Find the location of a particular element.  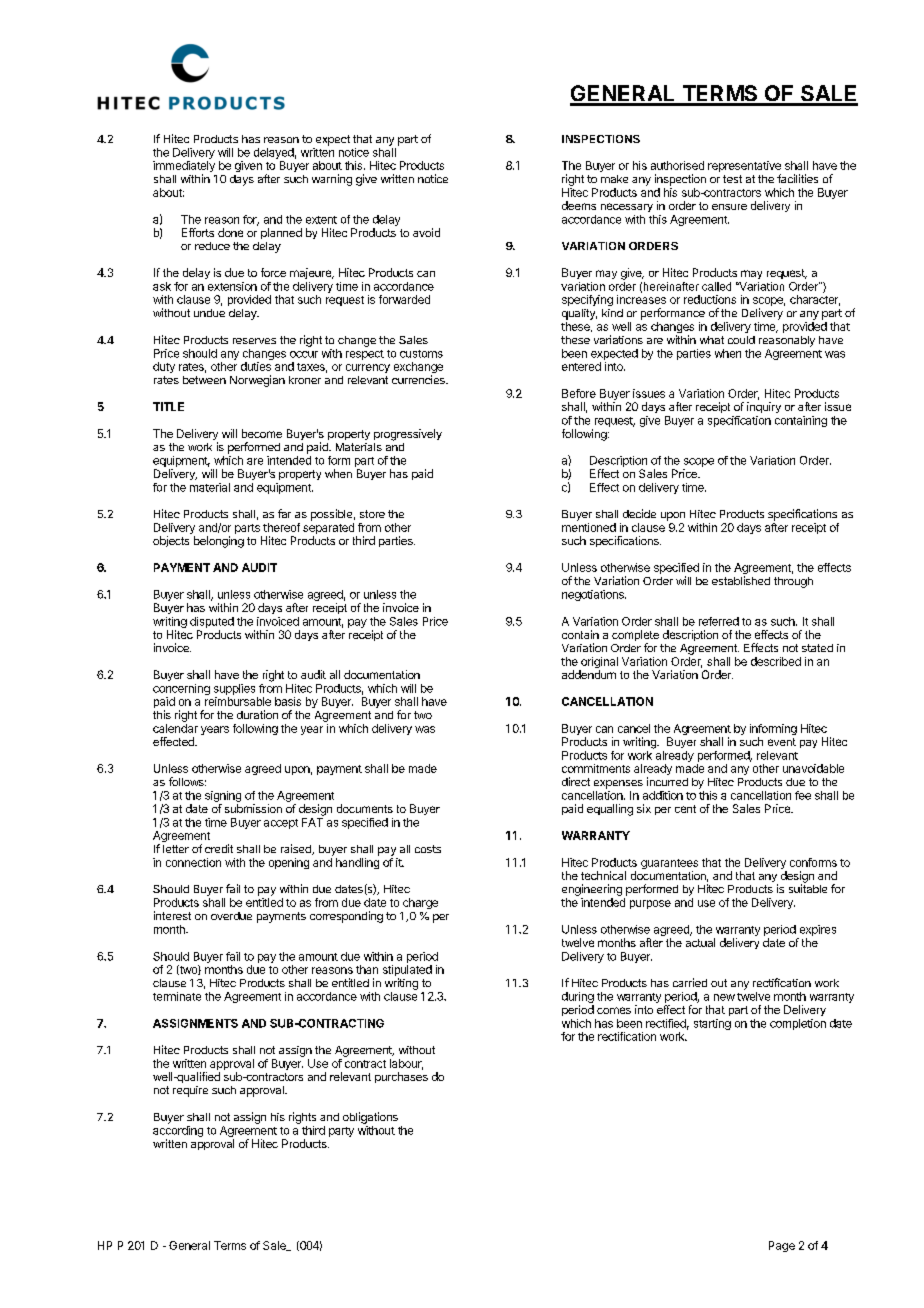

ensure is located at coordinates (729, 207).
